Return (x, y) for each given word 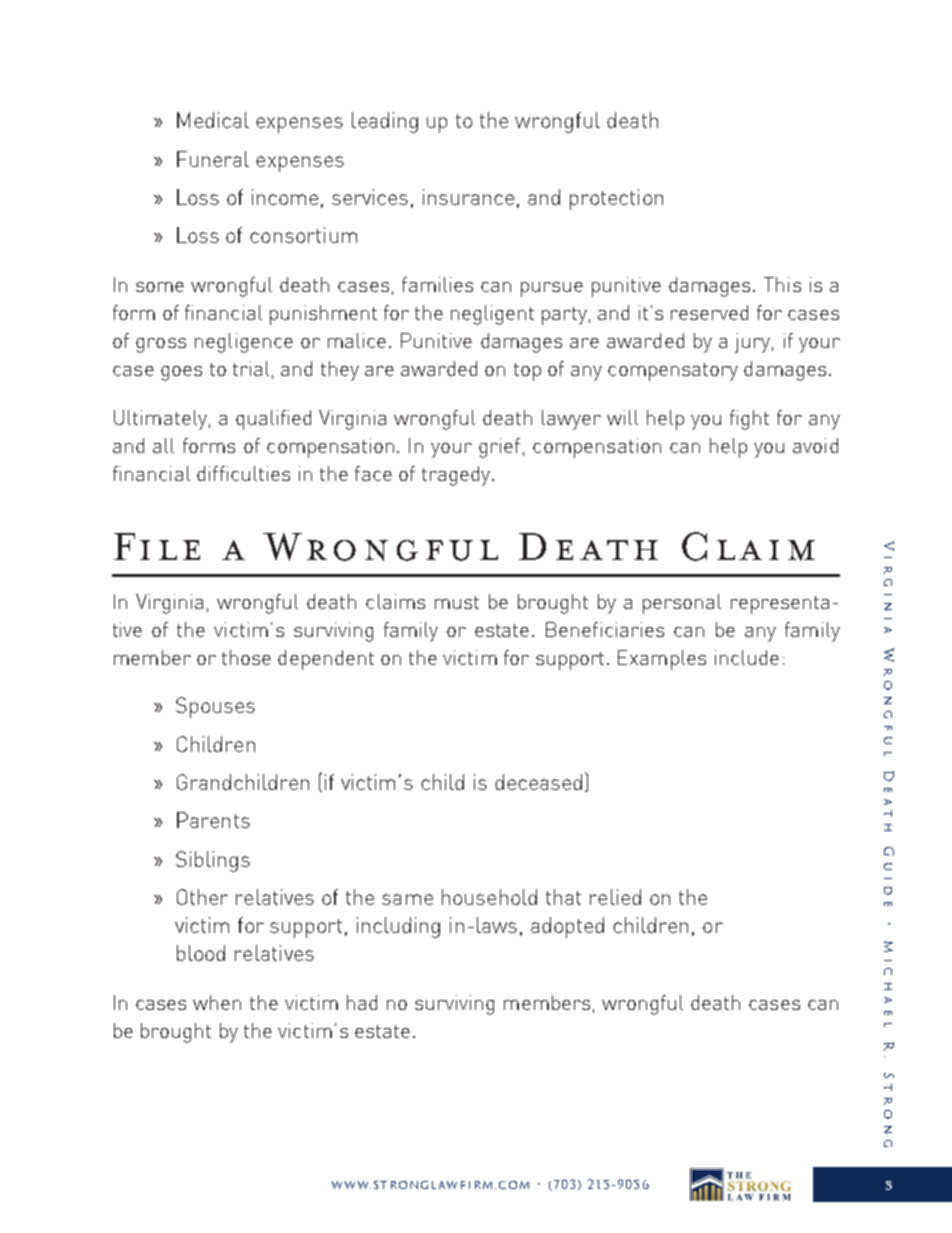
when (217, 1002)
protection (616, 199)
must (457, 602)
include (747, 657)
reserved (709, 312)
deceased (538, 782)
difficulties (243, 473)
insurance (468, 197)
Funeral (213, 159)
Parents (213, 820)
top (527, 372)
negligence (244, 343)
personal (682, 604)
